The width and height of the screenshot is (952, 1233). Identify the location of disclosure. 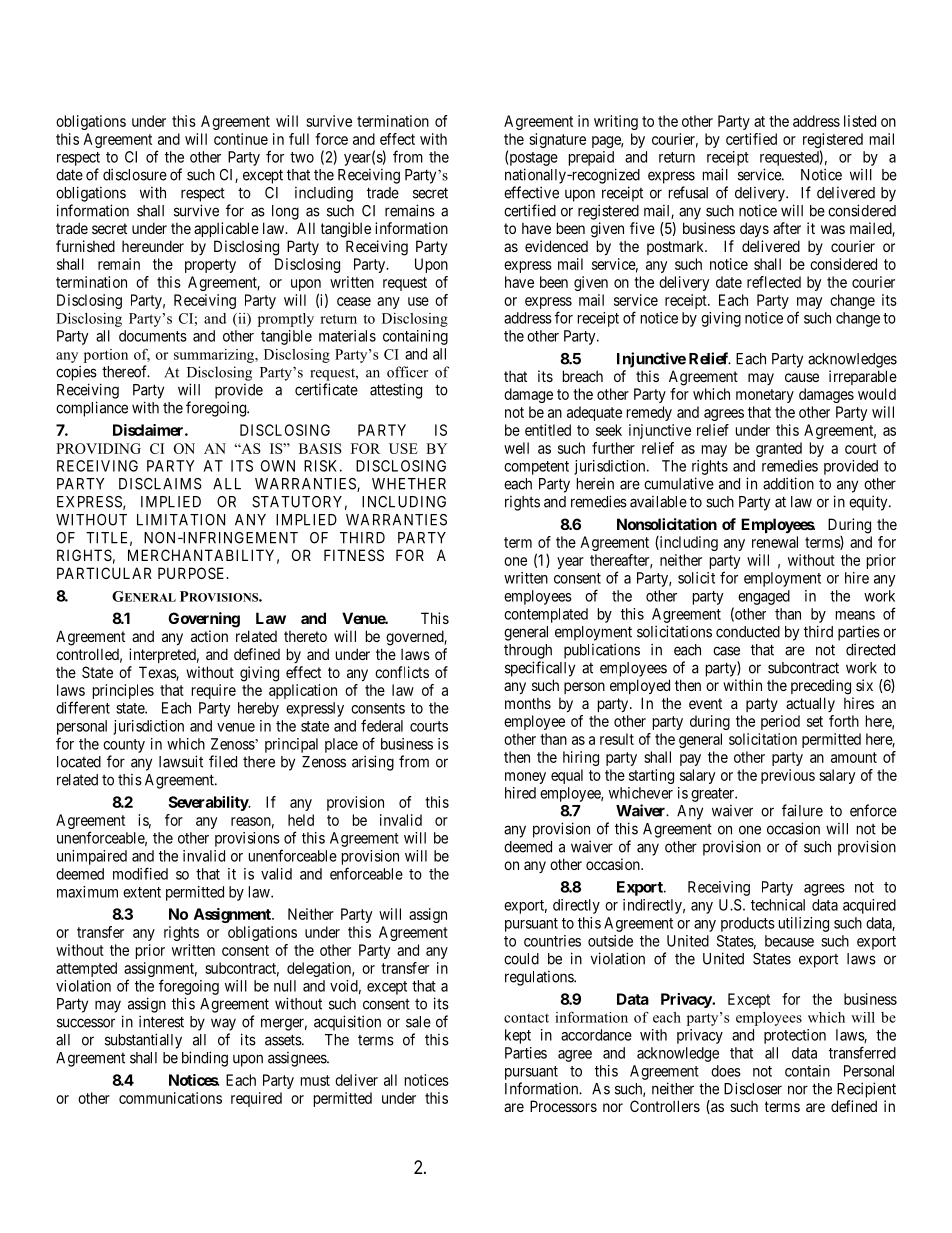
(135, 174).
